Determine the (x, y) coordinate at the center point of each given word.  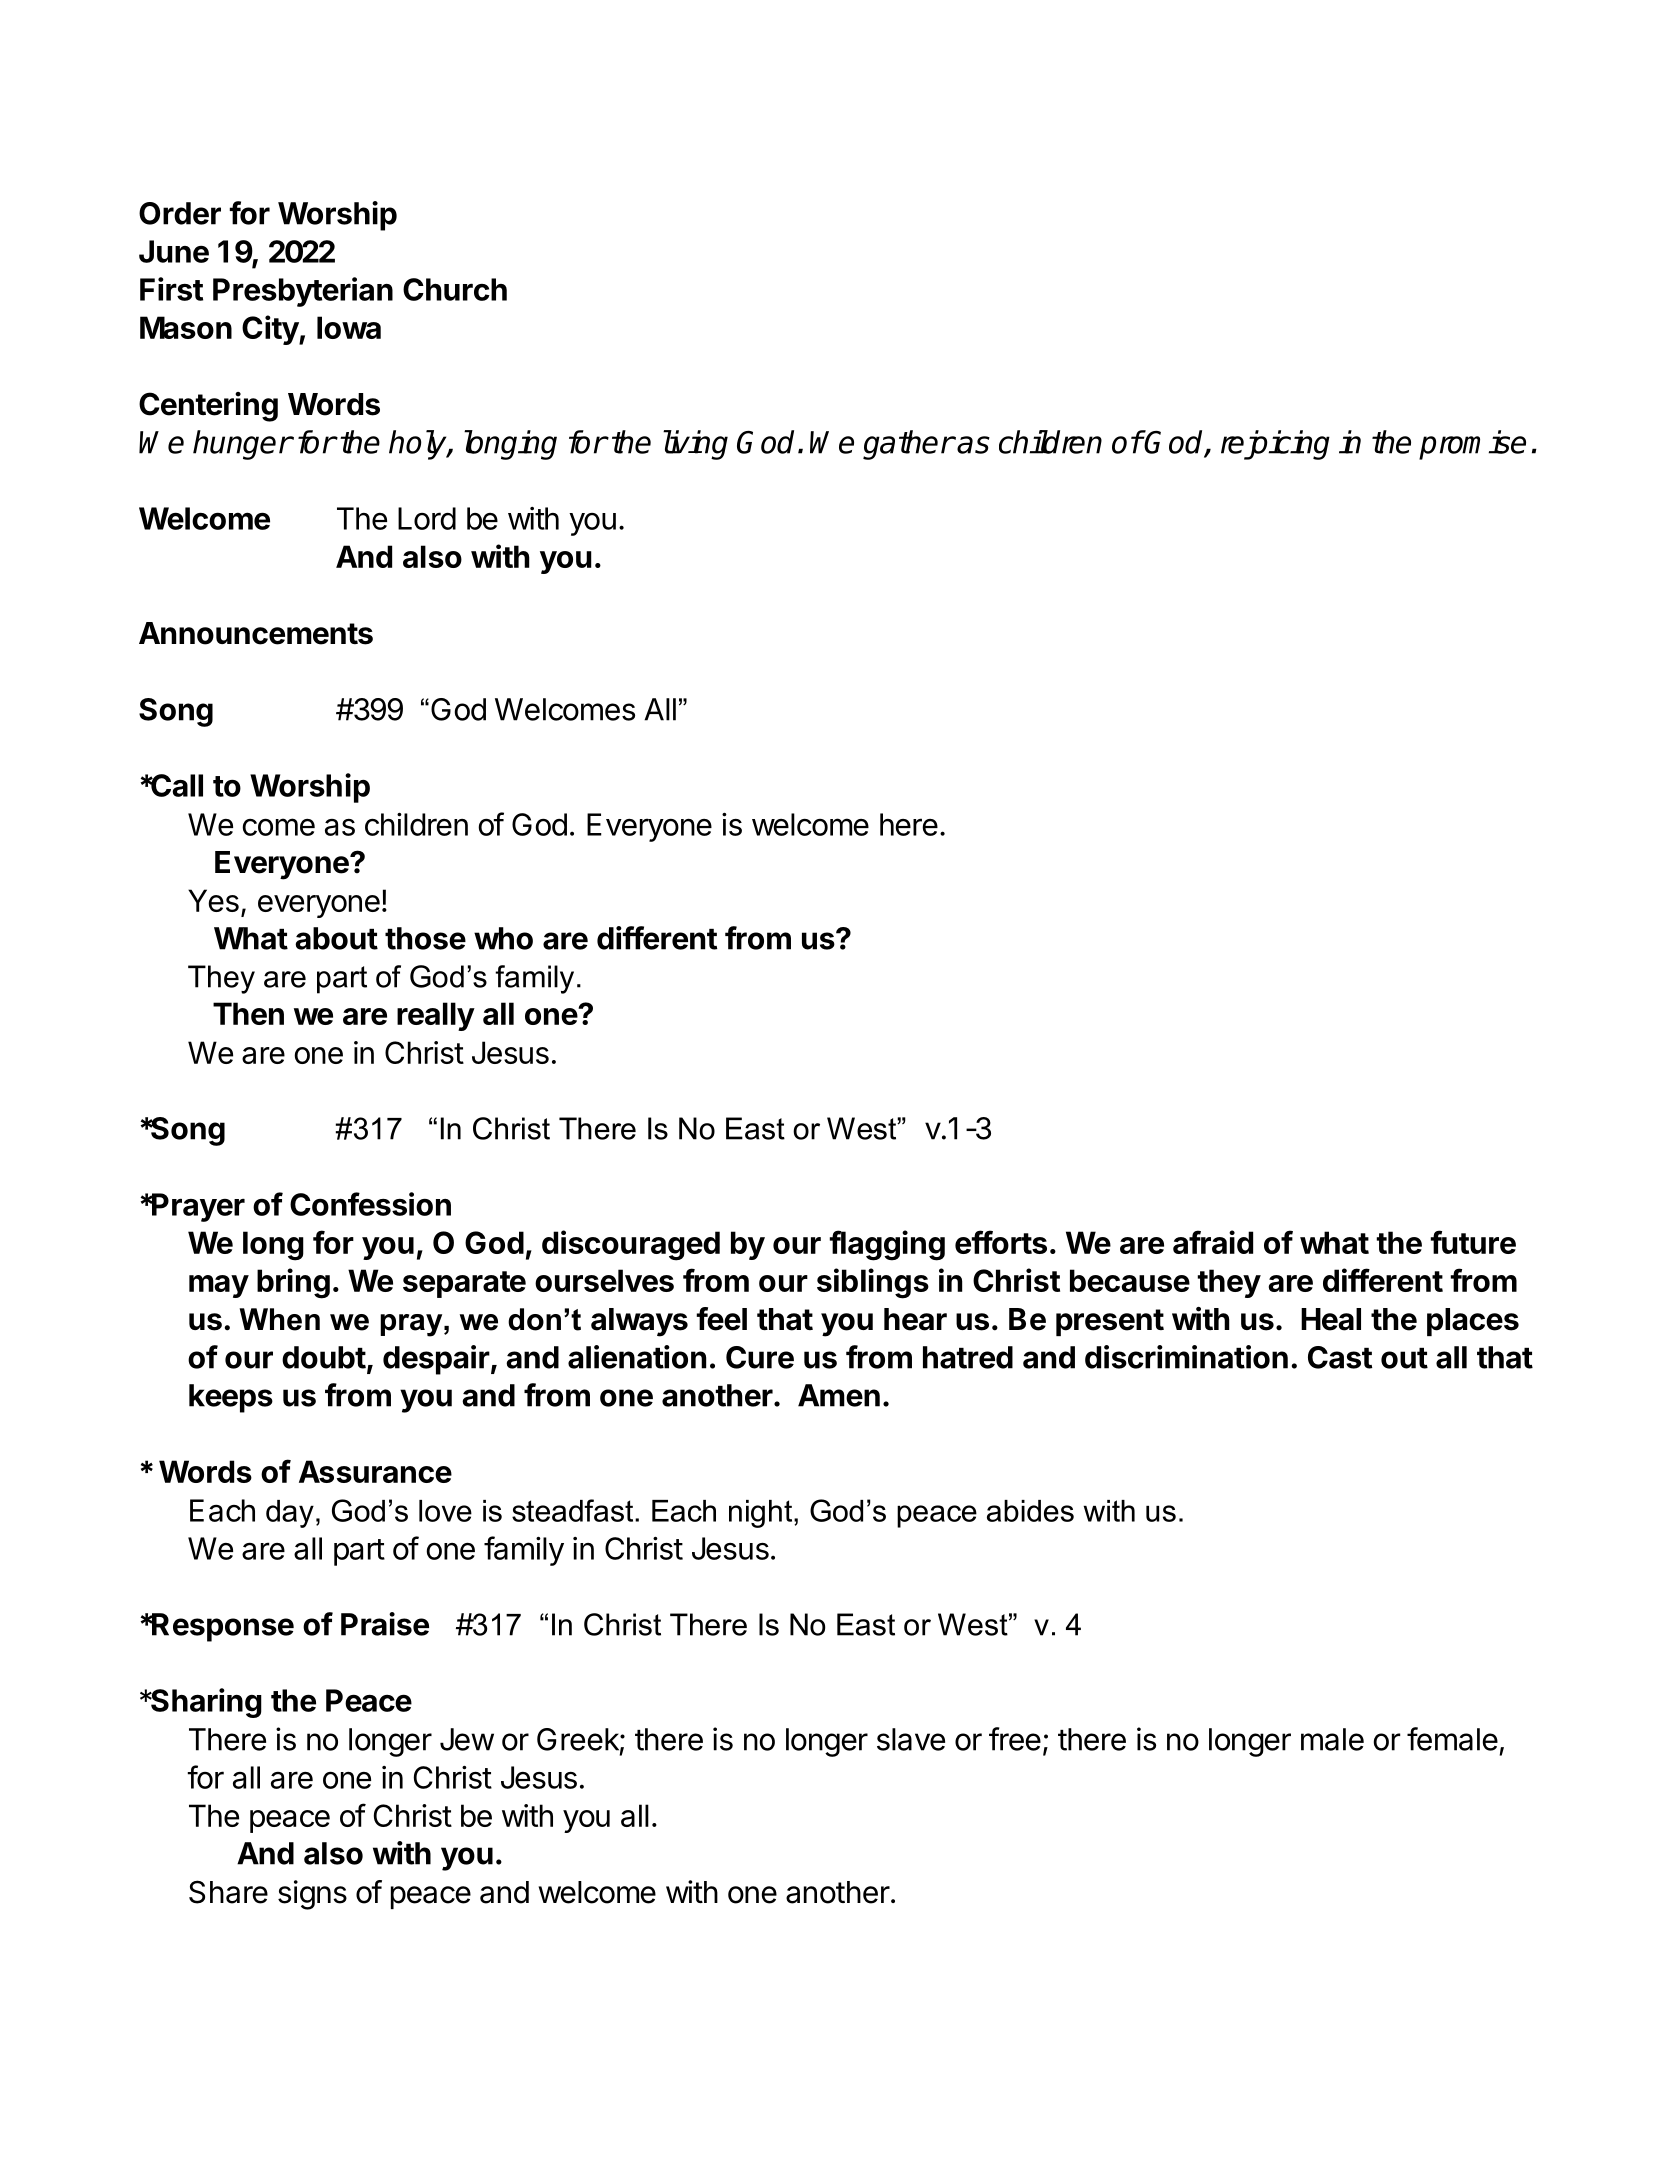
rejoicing (1275, 445)
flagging (887, 1245)
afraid (1213, 1242)
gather (908, 445)
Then (248, 1013)
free (1015, 1739)
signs (312, 1895)
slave (911, 1739)
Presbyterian (303, 292)
